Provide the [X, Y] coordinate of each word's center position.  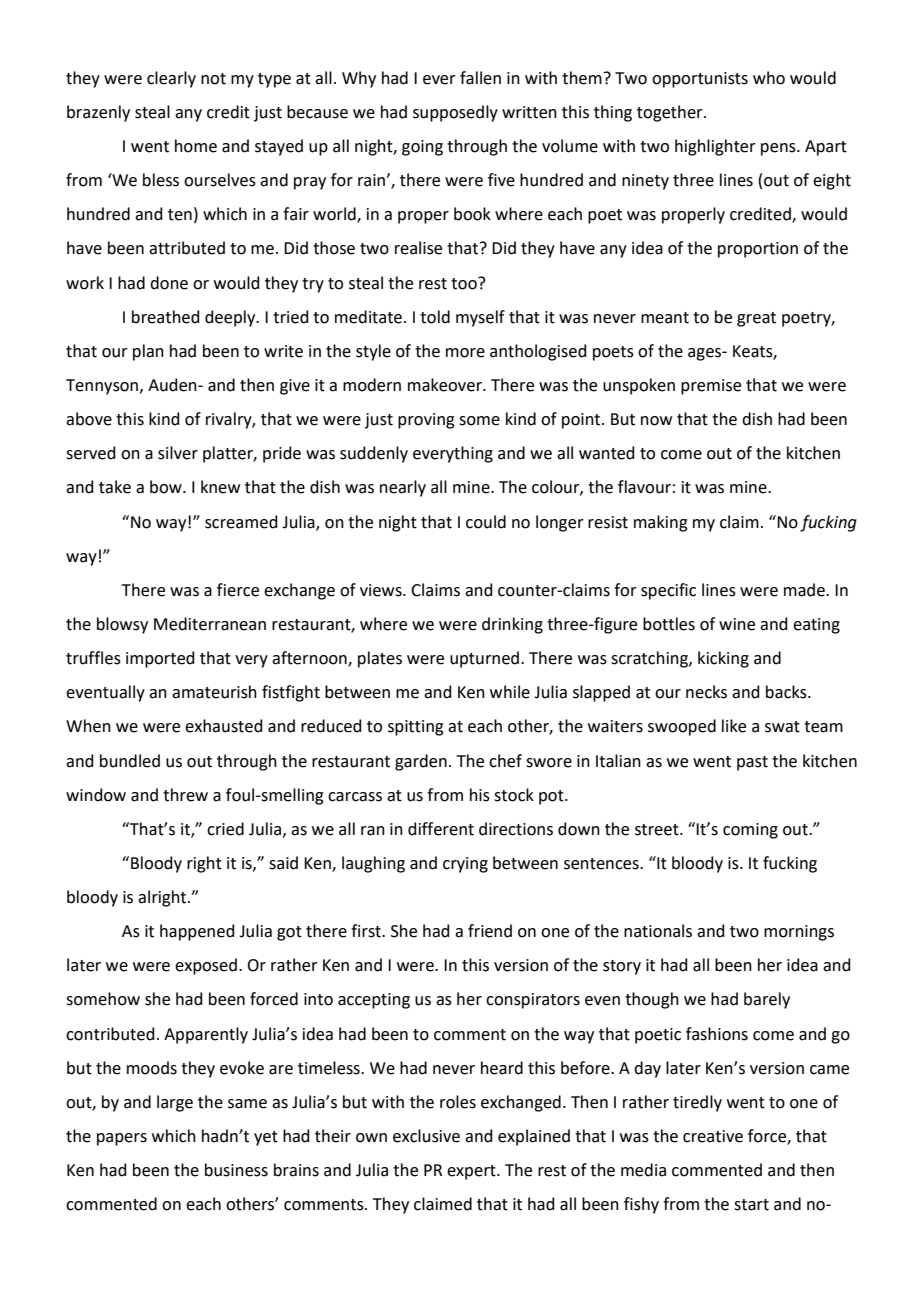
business [236, 1170]
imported [160, 659]
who [769, 78]
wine [737, 624]
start [751, 1205]
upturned [484, 659]
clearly [171, 79]
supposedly [455, 113]
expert [472, 1172]
